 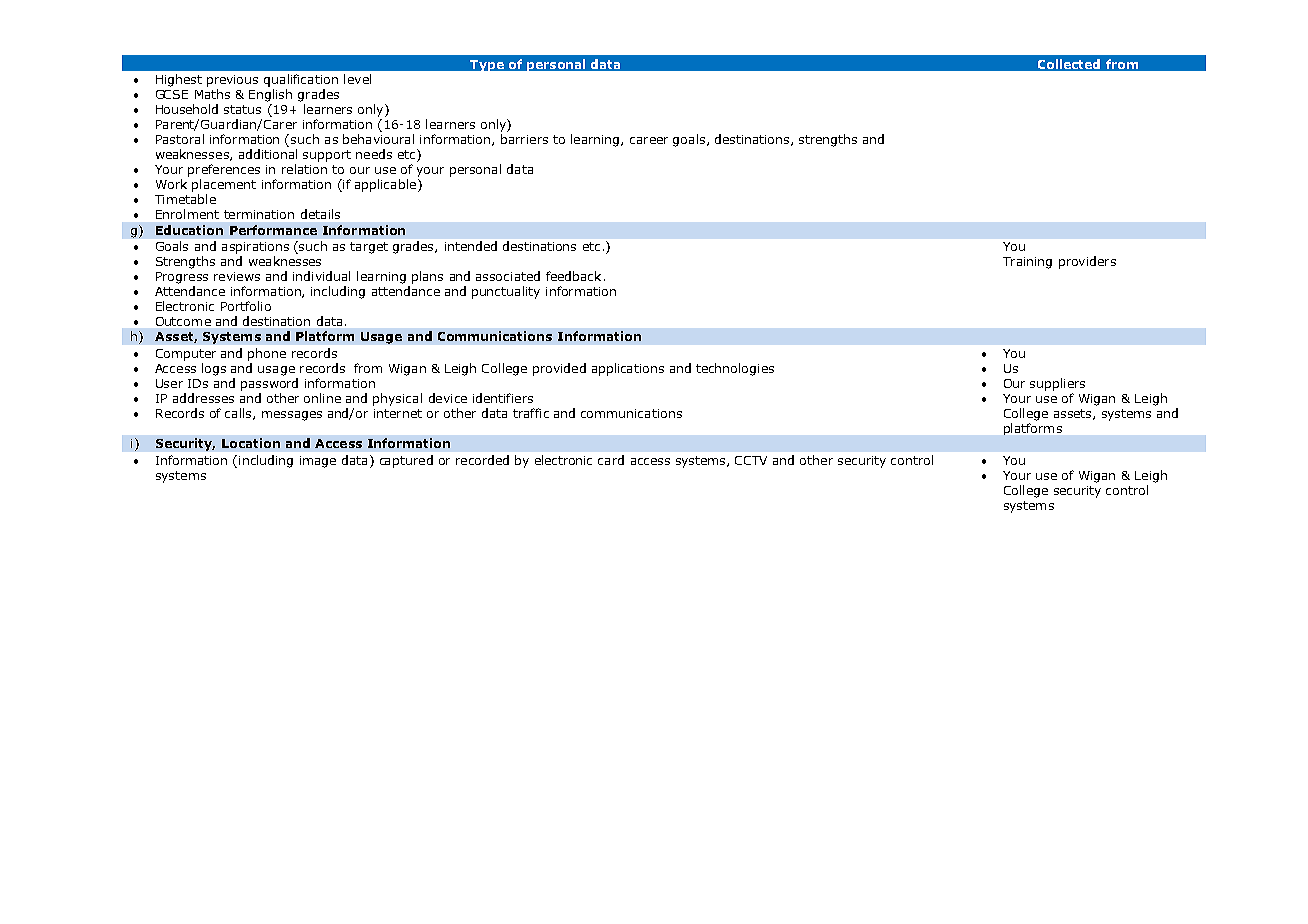 What do you see at coordinates (573, 276) in the screenshot?
I see `feedback` at bounding box center [573, 276].
